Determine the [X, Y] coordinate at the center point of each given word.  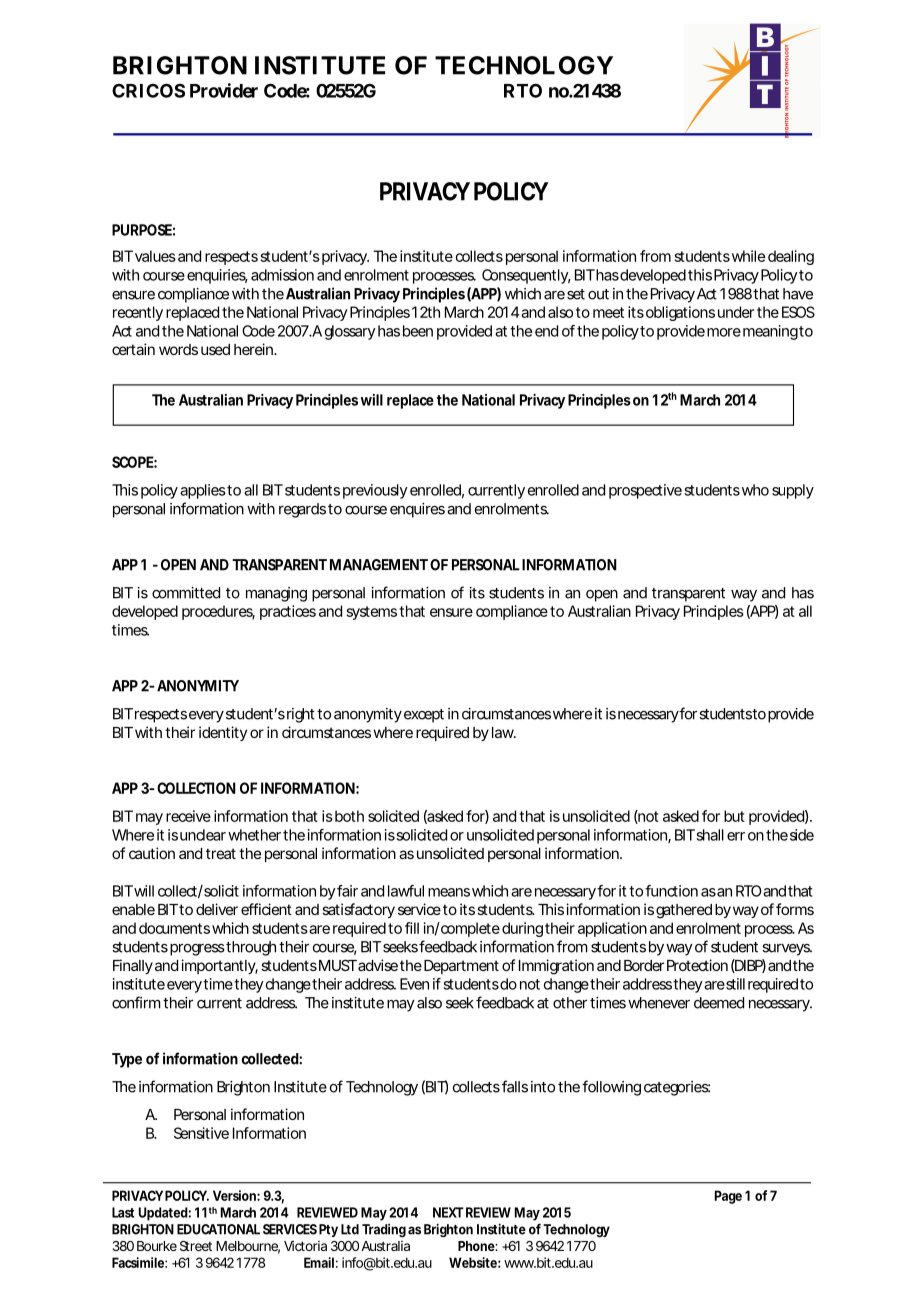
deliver [217, 909]
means [449, 892]
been [418, 331]
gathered [684, 911]
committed [186, 593]
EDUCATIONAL [218, 1229]
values [154, 256]
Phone [477, 1246]
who [754, 490]
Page [728, 1197]
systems [372, 613]
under [736, 312]
